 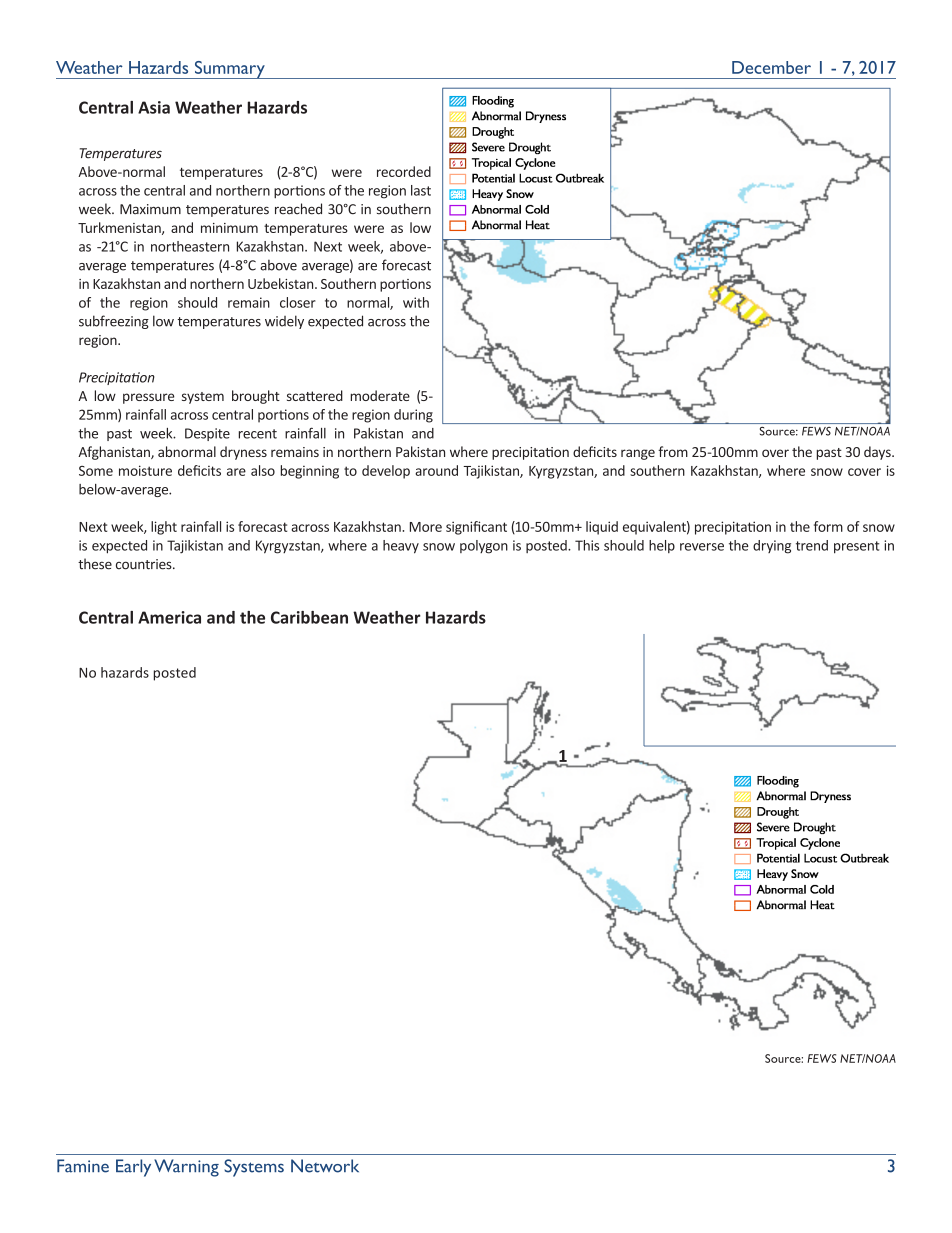 What do you see at coordinates (145, 564) in the image?
I see `countries` at bounding box center [145, 564].
